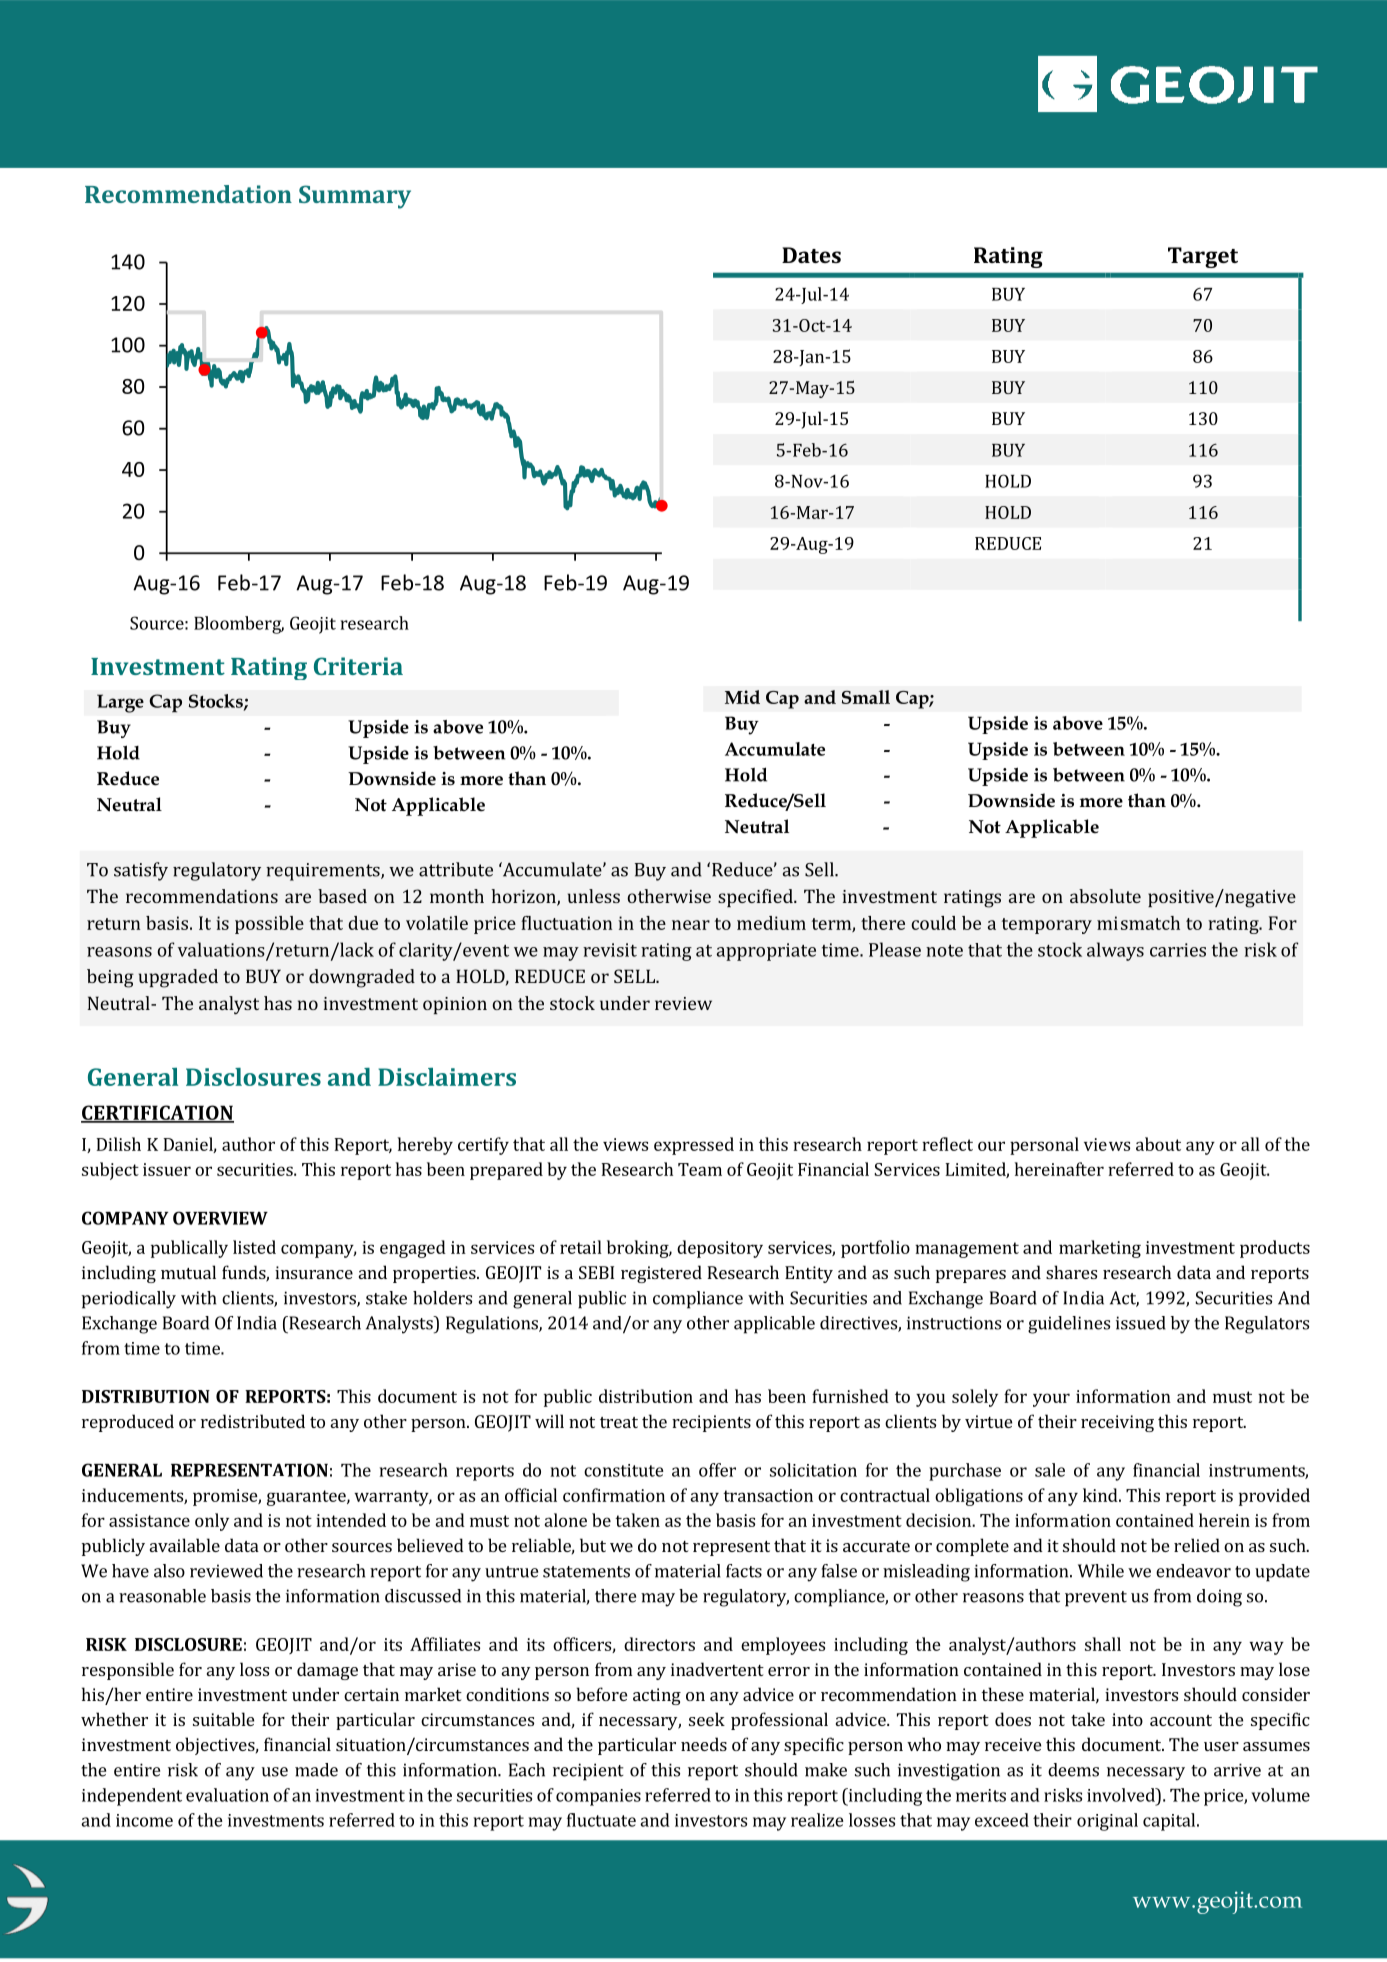 Image resolution: width=1387 pixels, height=1962 pixels. What do you see at coordinates (227, 1795) in the screenshot?
I see `evaluation` at bounding box center [227, 1795].
